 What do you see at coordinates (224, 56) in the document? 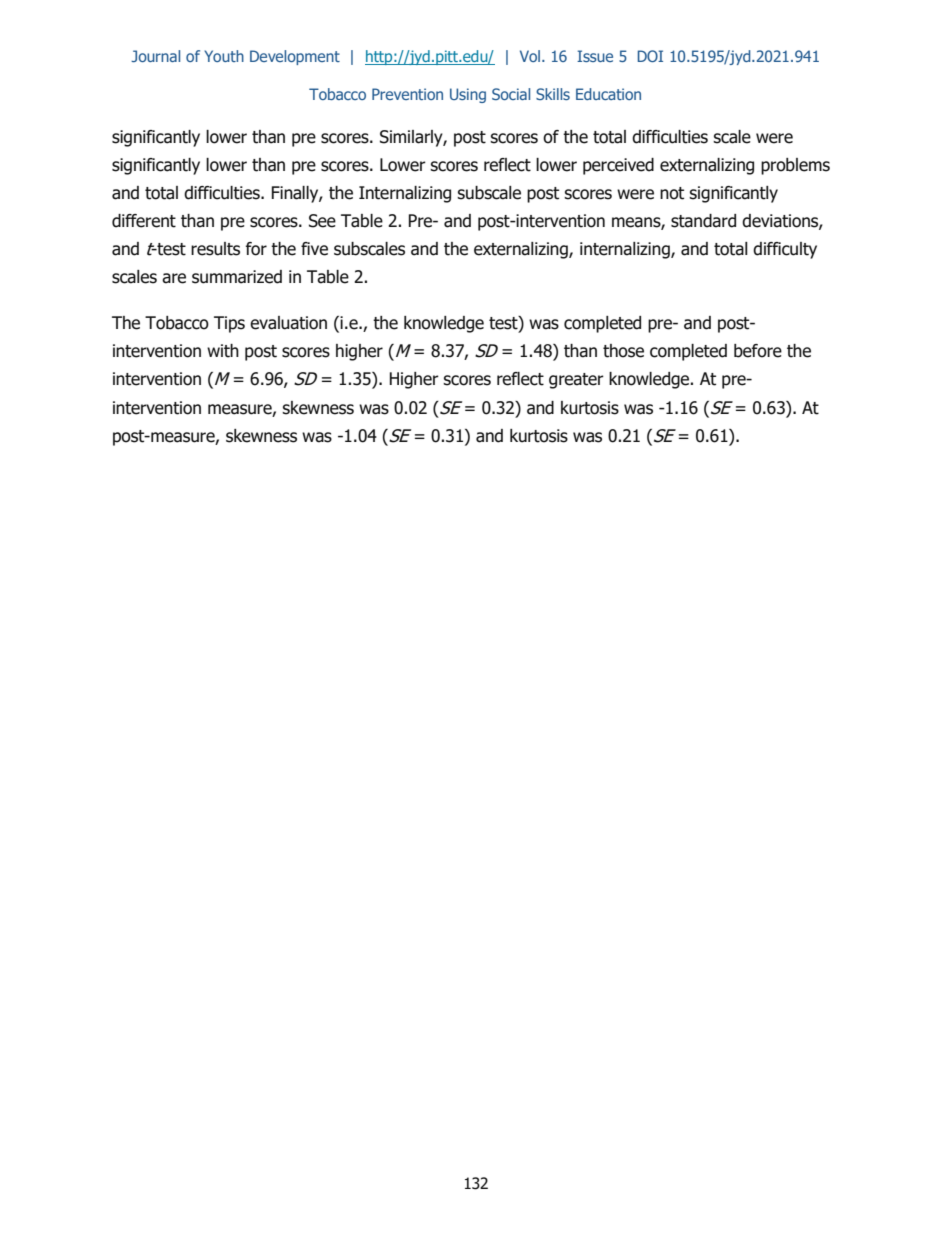
I see `Youth` at bounding box center [224, 56].
